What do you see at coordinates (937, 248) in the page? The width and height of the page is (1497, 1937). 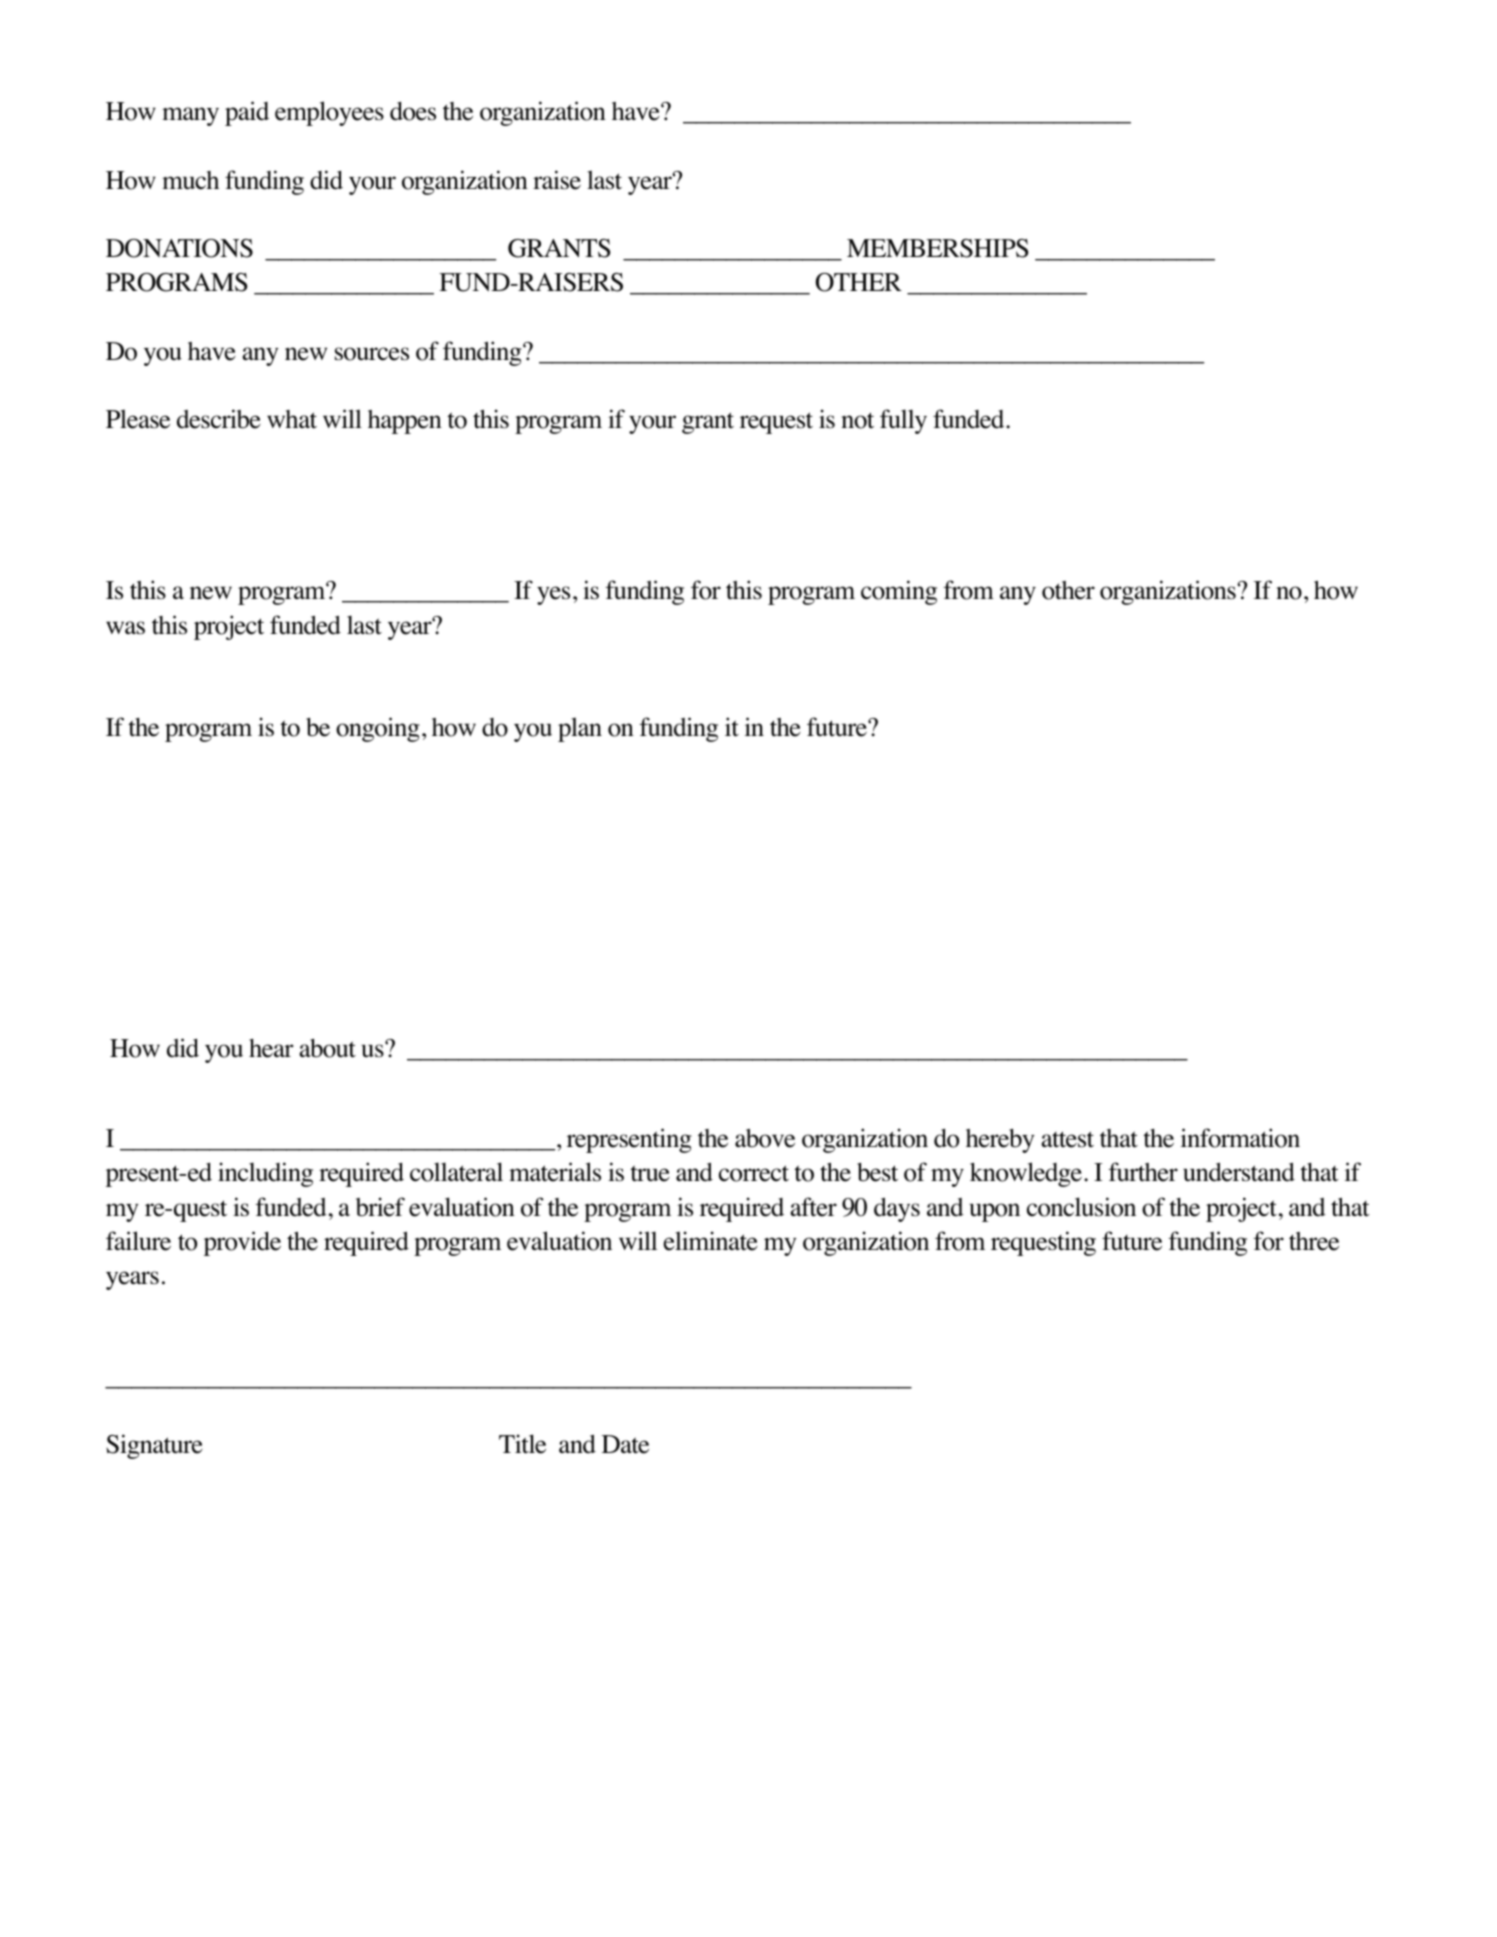 I see `MEMBERSHIPS` at bounding box center [937, 248].
